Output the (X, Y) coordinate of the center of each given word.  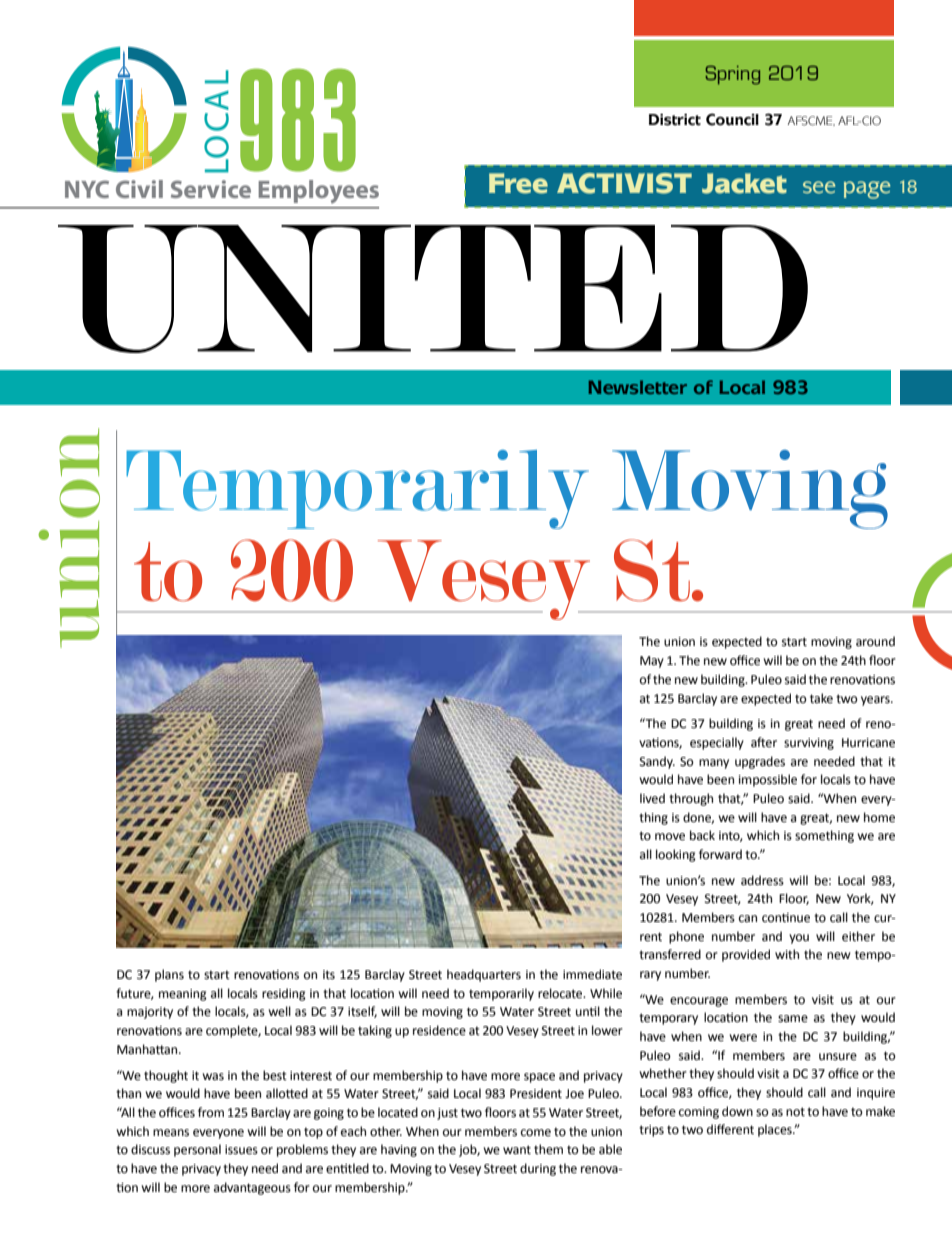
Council (732, 119)
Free (518, 183)
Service (211, 189)
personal (197, 1150)
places (776, 1130)
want (517, 1150)
